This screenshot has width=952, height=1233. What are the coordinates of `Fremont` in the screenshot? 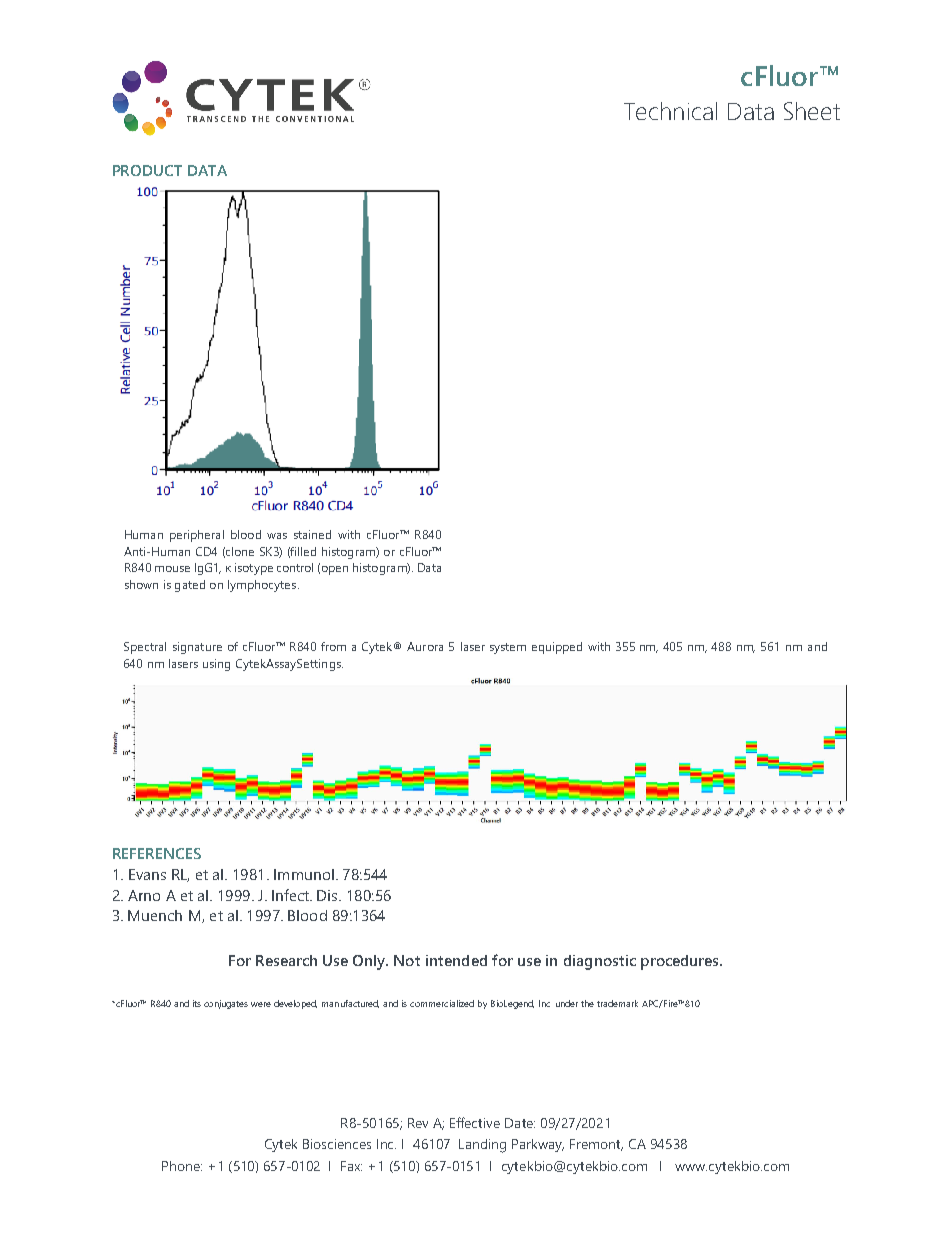 It's located at (596, 1145).
